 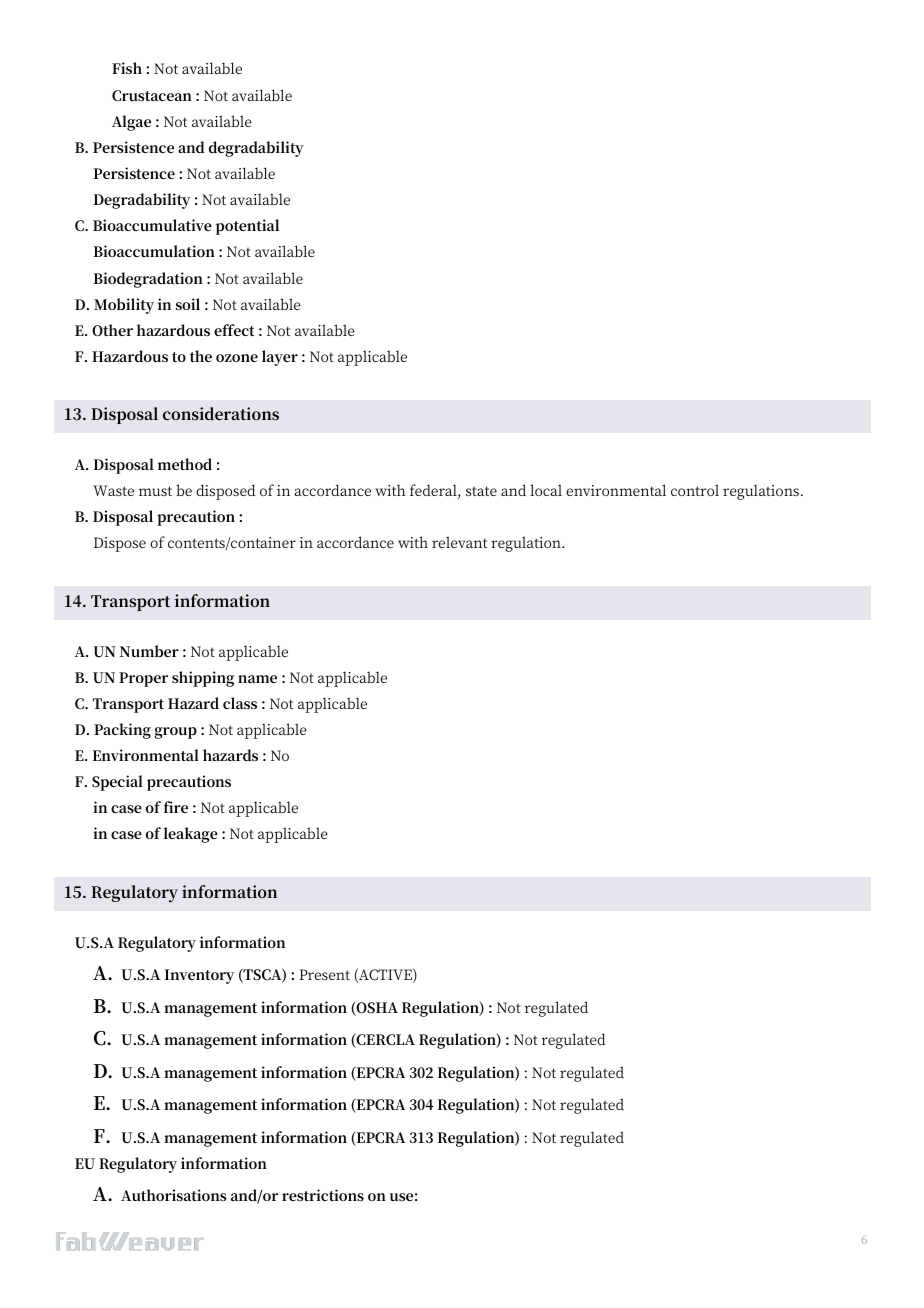 What do you see at coordinates (695, 490) in the screenshot?
I see `control` at bounding box center [695, 490].
